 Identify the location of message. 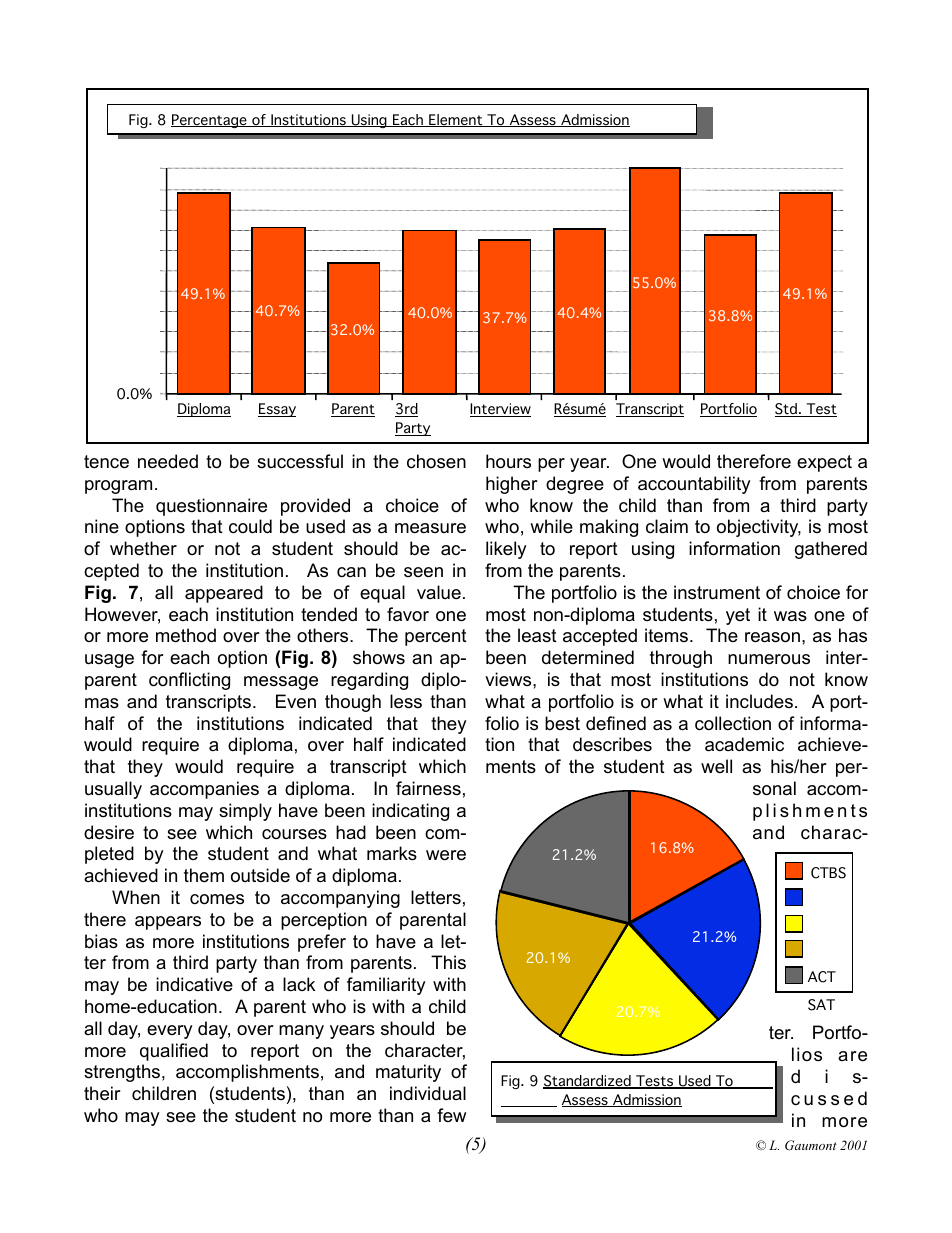
(281, 683).
